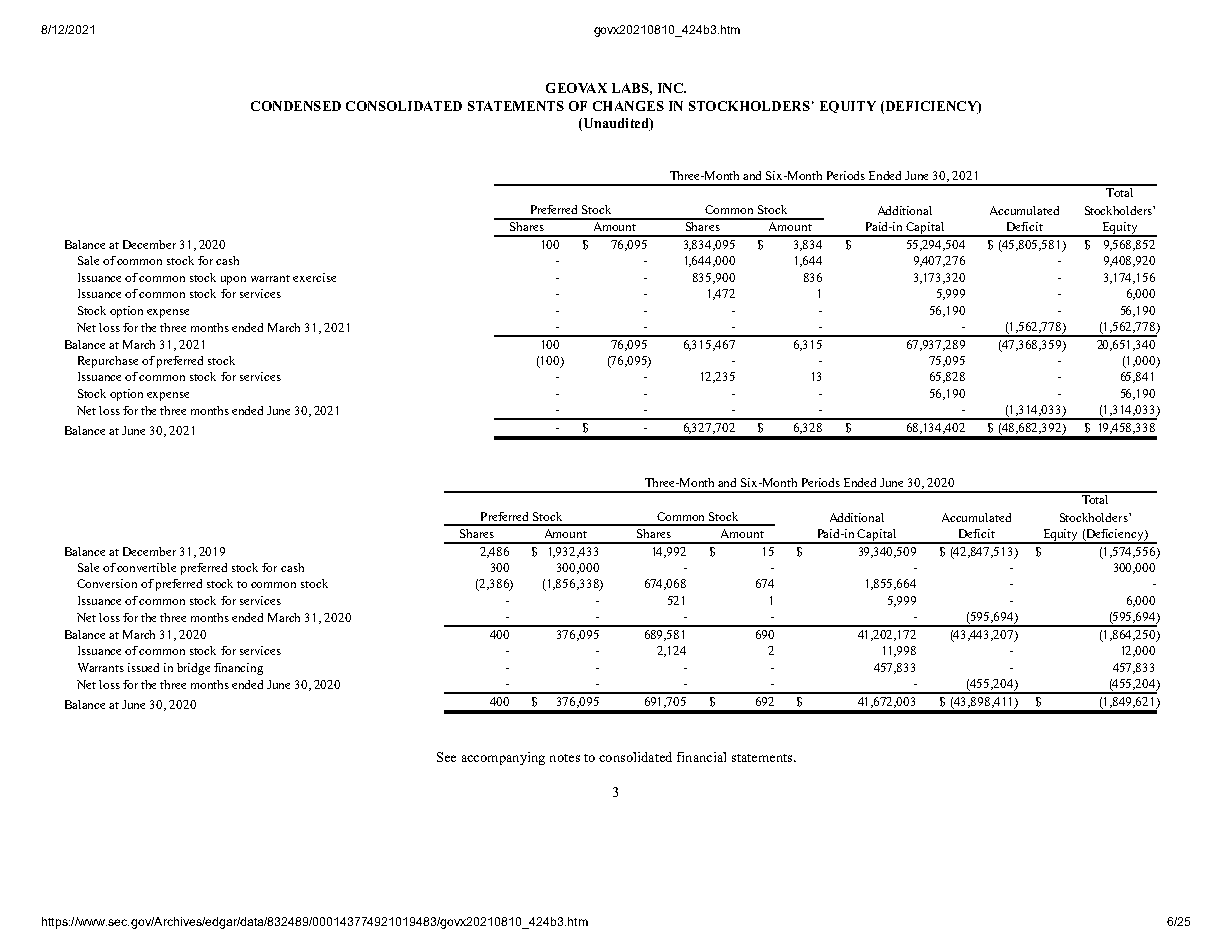 This screenshot has height=952, width=1232. I want to click on bridge, so click(193, 669).
